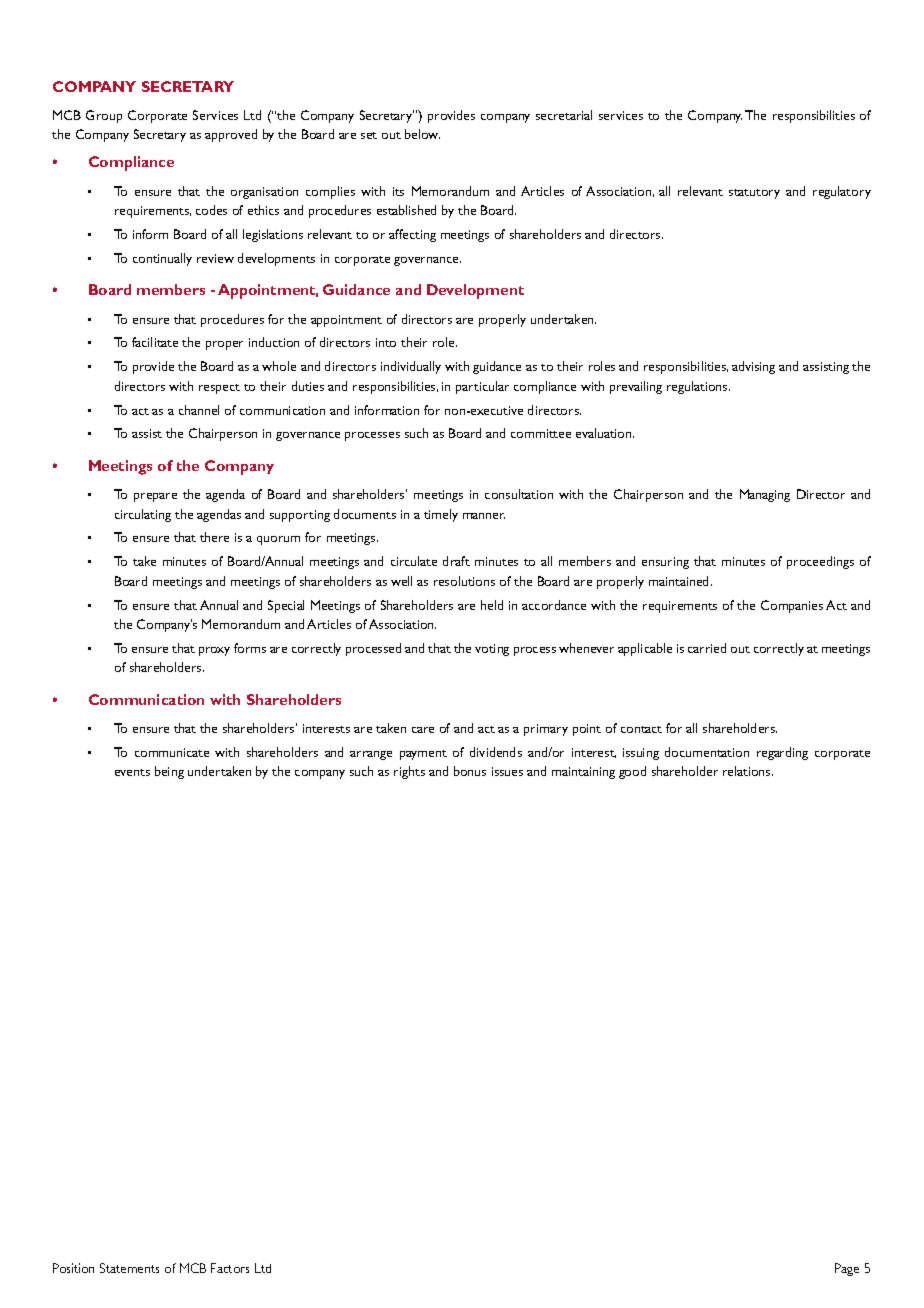 The height and width of the page is (1308, 924). Describe the element at coordinates (231, 135) in the page. I see `approved` at that location.
